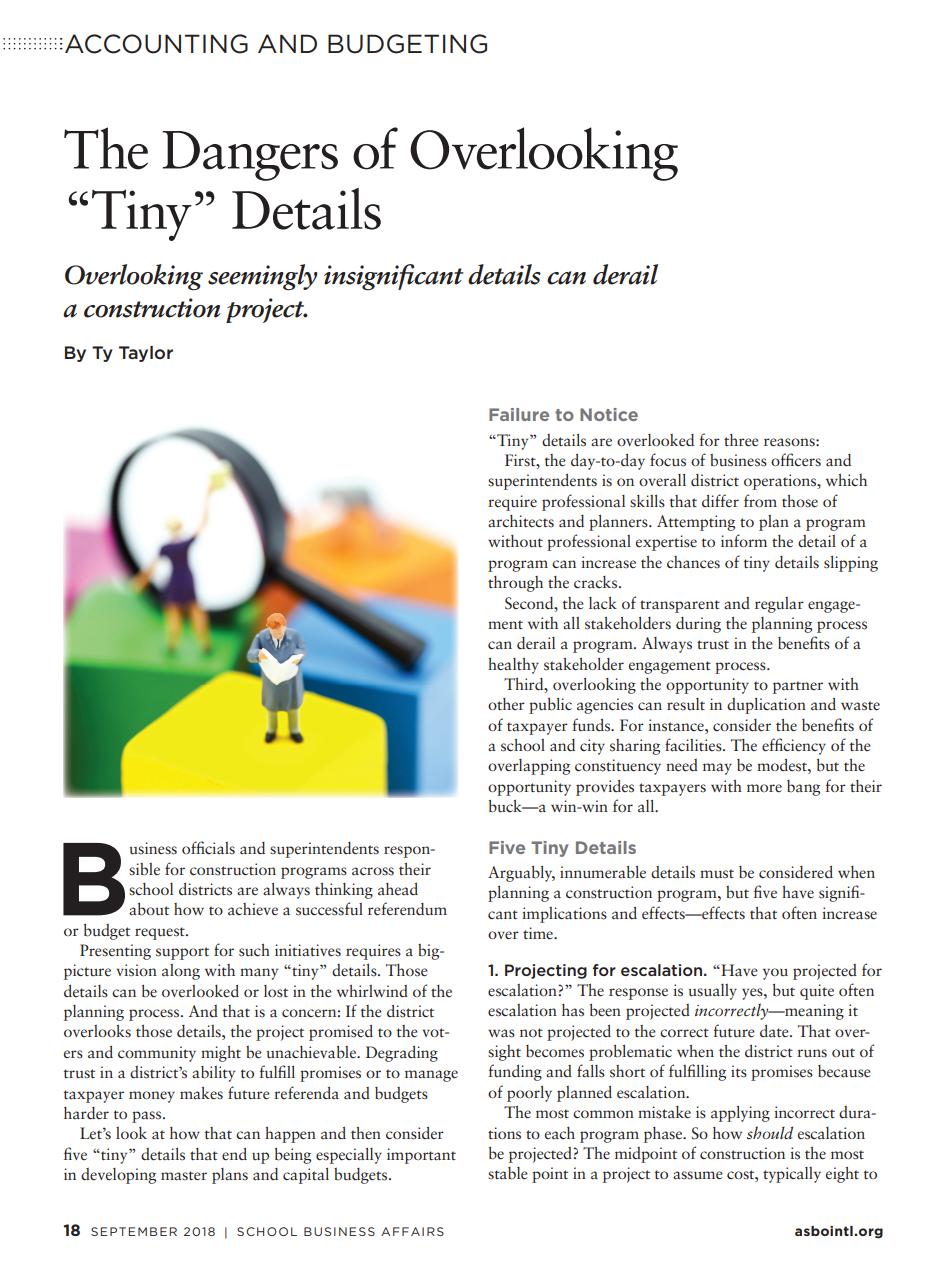  I want to click on time, so click(539, 933).
